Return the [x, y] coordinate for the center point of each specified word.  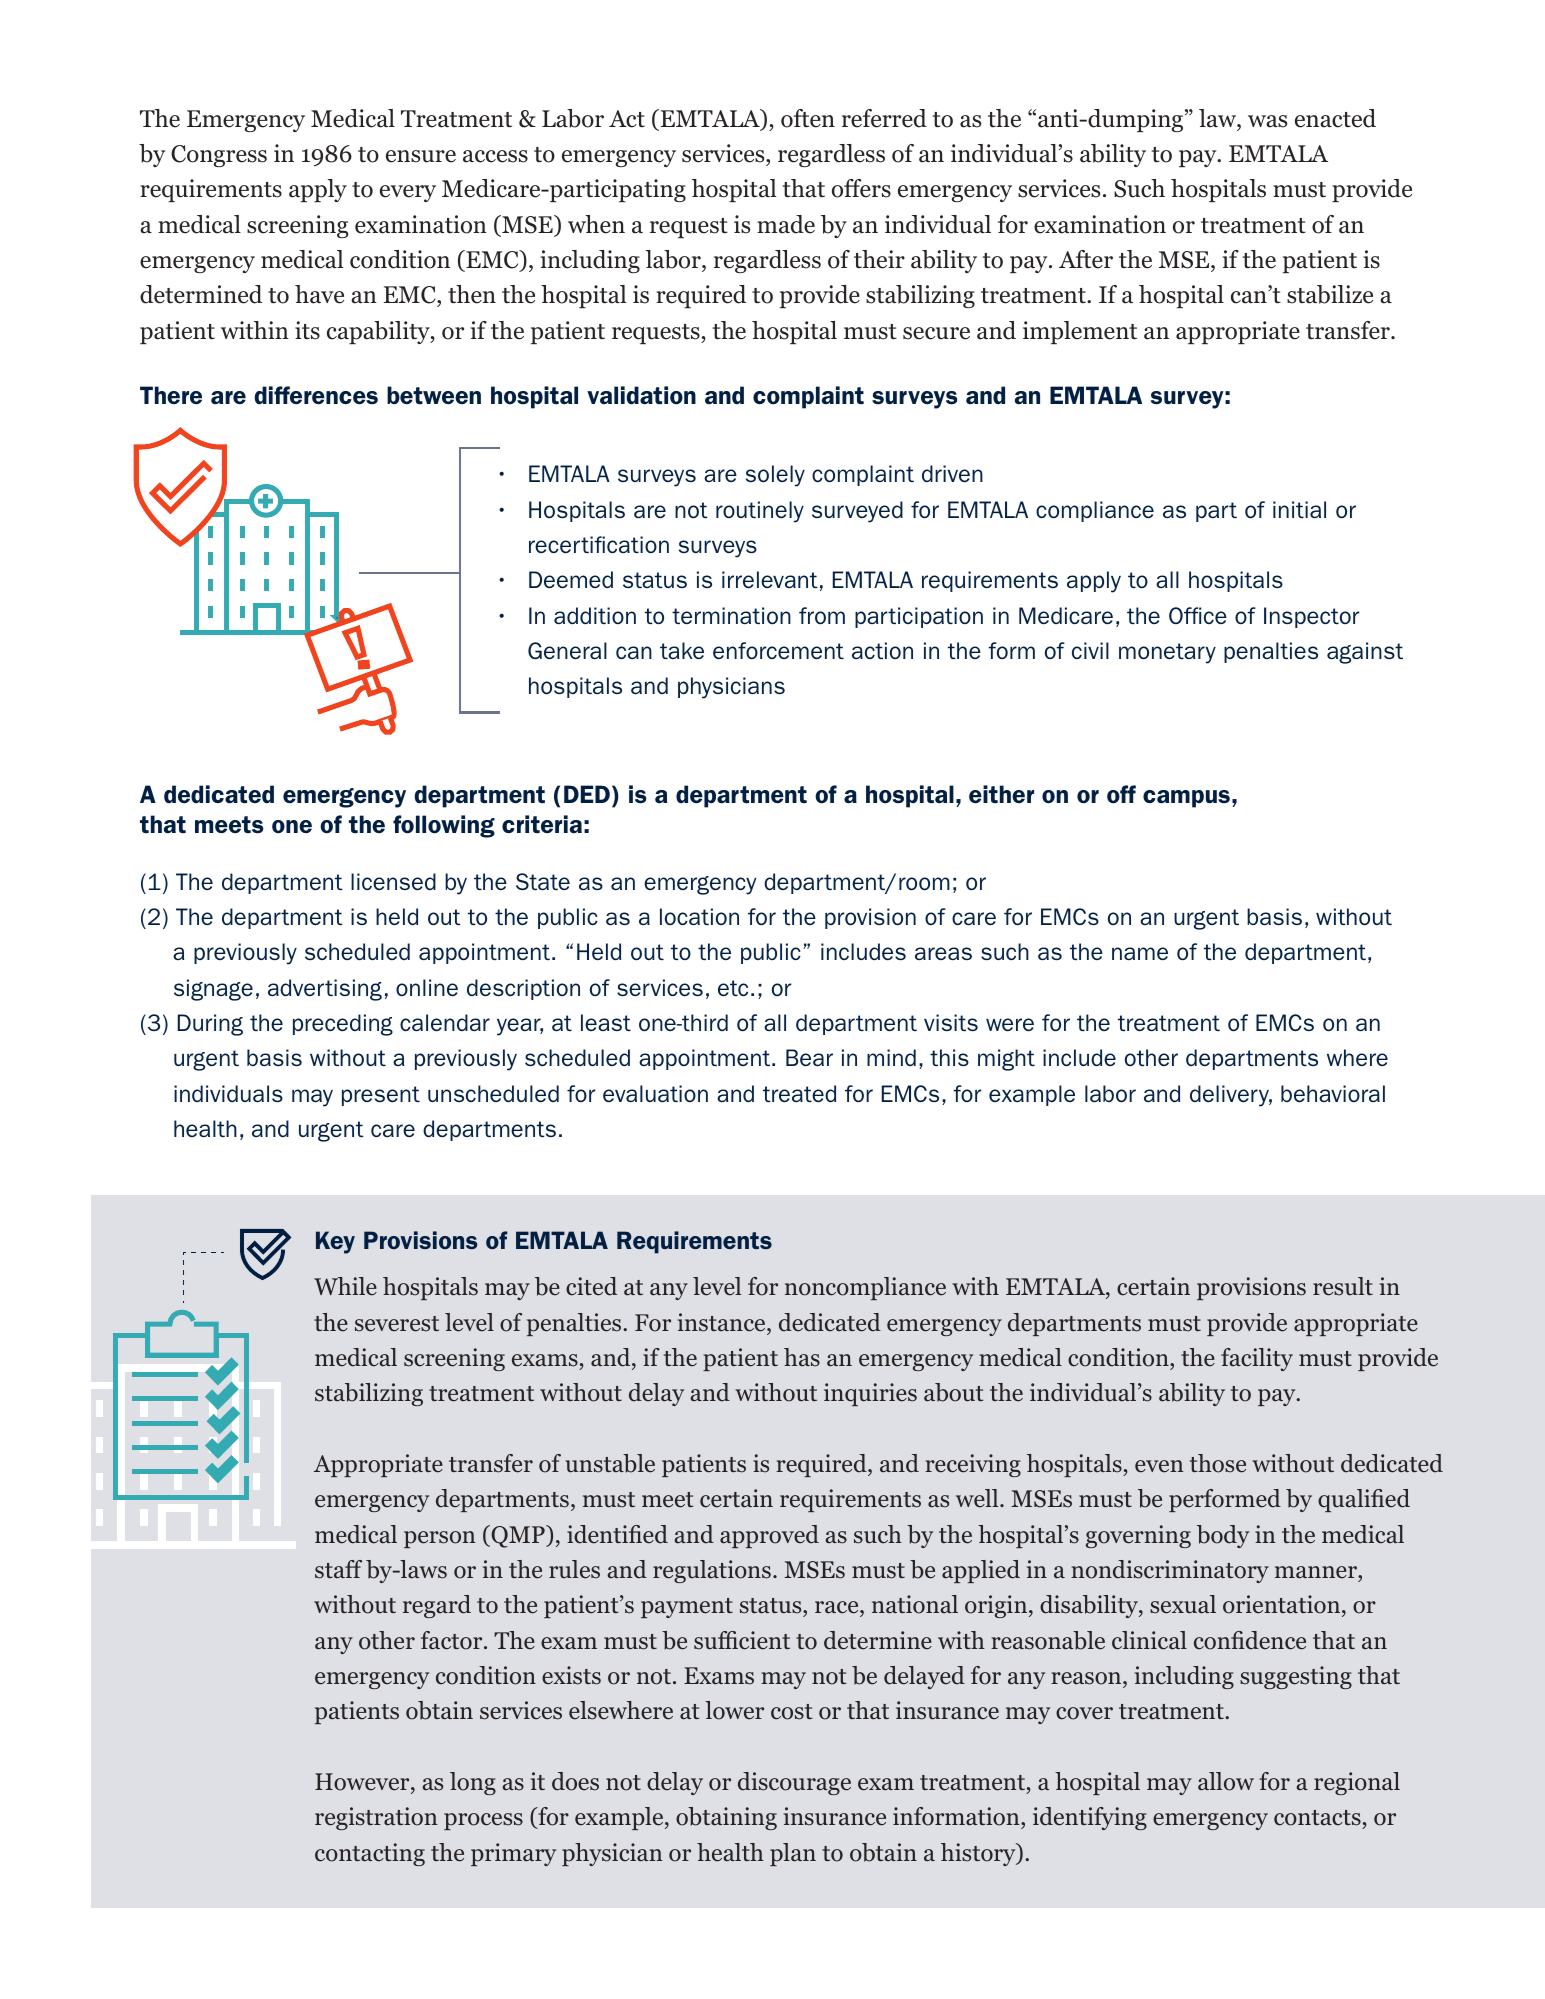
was [1267, 121]
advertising [325, 990]
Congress [219, 156]
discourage [794, 1783]
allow [1226, 1781]
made [786, 224]
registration [376, 1818]
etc [733, 988]
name [1140, 953]
